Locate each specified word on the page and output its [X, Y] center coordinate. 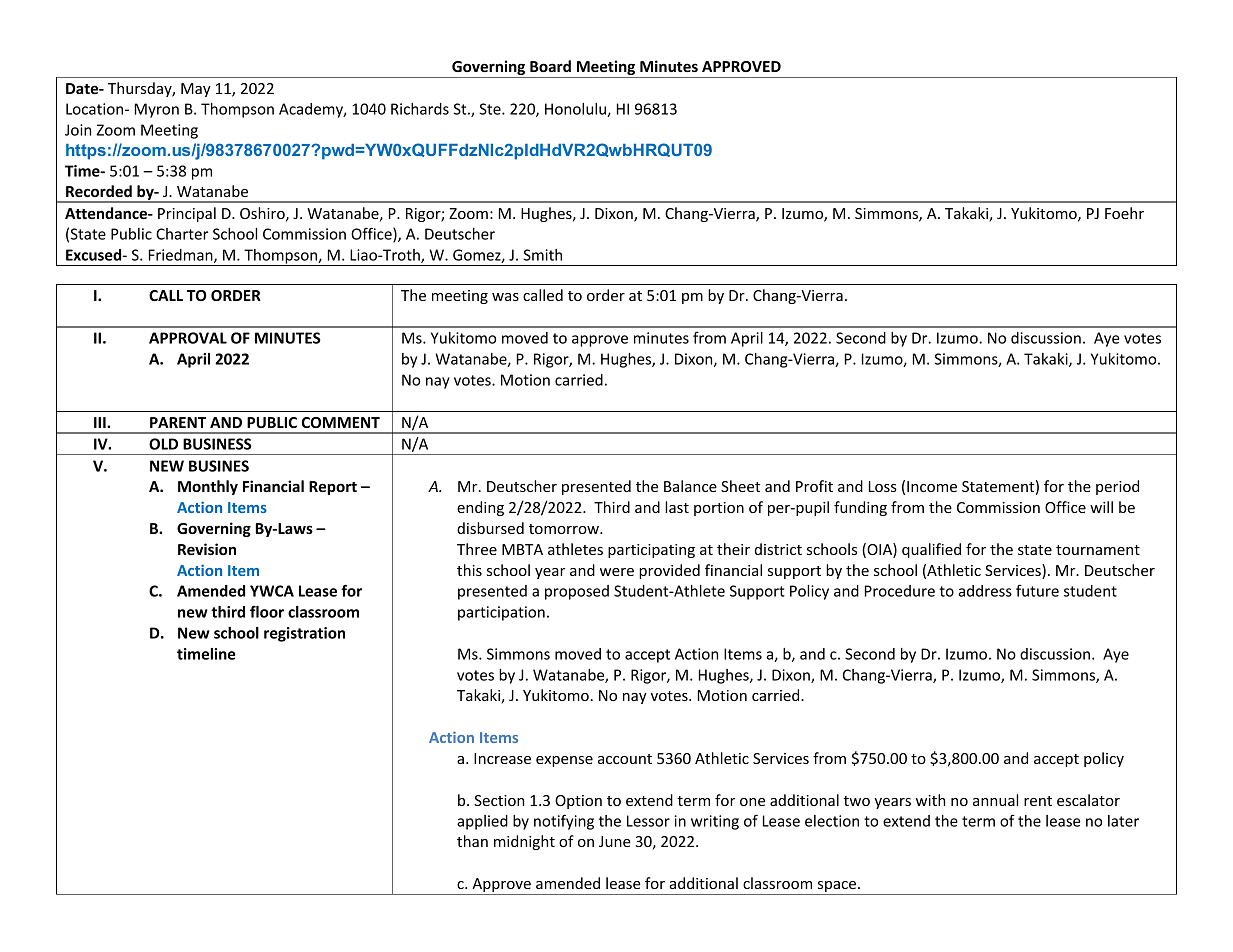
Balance [690, 486]
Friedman [182, 256]
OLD [163, 444]
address [985, 591]
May [196, 90]
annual [995, 800]
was [505, 297]
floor [267, 611]
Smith [542, 255]
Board [550, 66]
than [472, 841]
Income [932, 486]
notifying [564, 822]
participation [501, 613]
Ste [491, 109]
